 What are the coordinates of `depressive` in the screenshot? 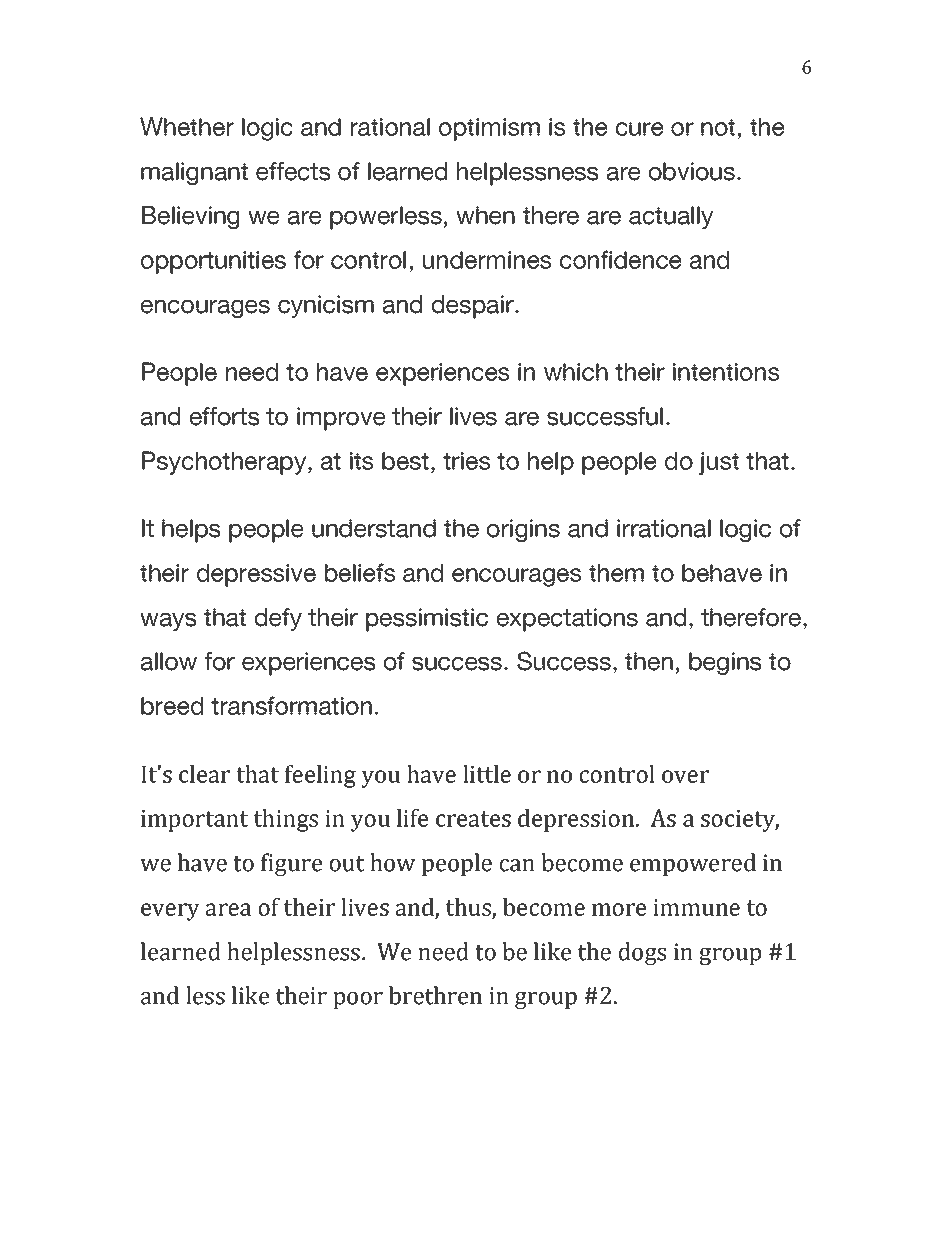 It's located at (256, 575).
